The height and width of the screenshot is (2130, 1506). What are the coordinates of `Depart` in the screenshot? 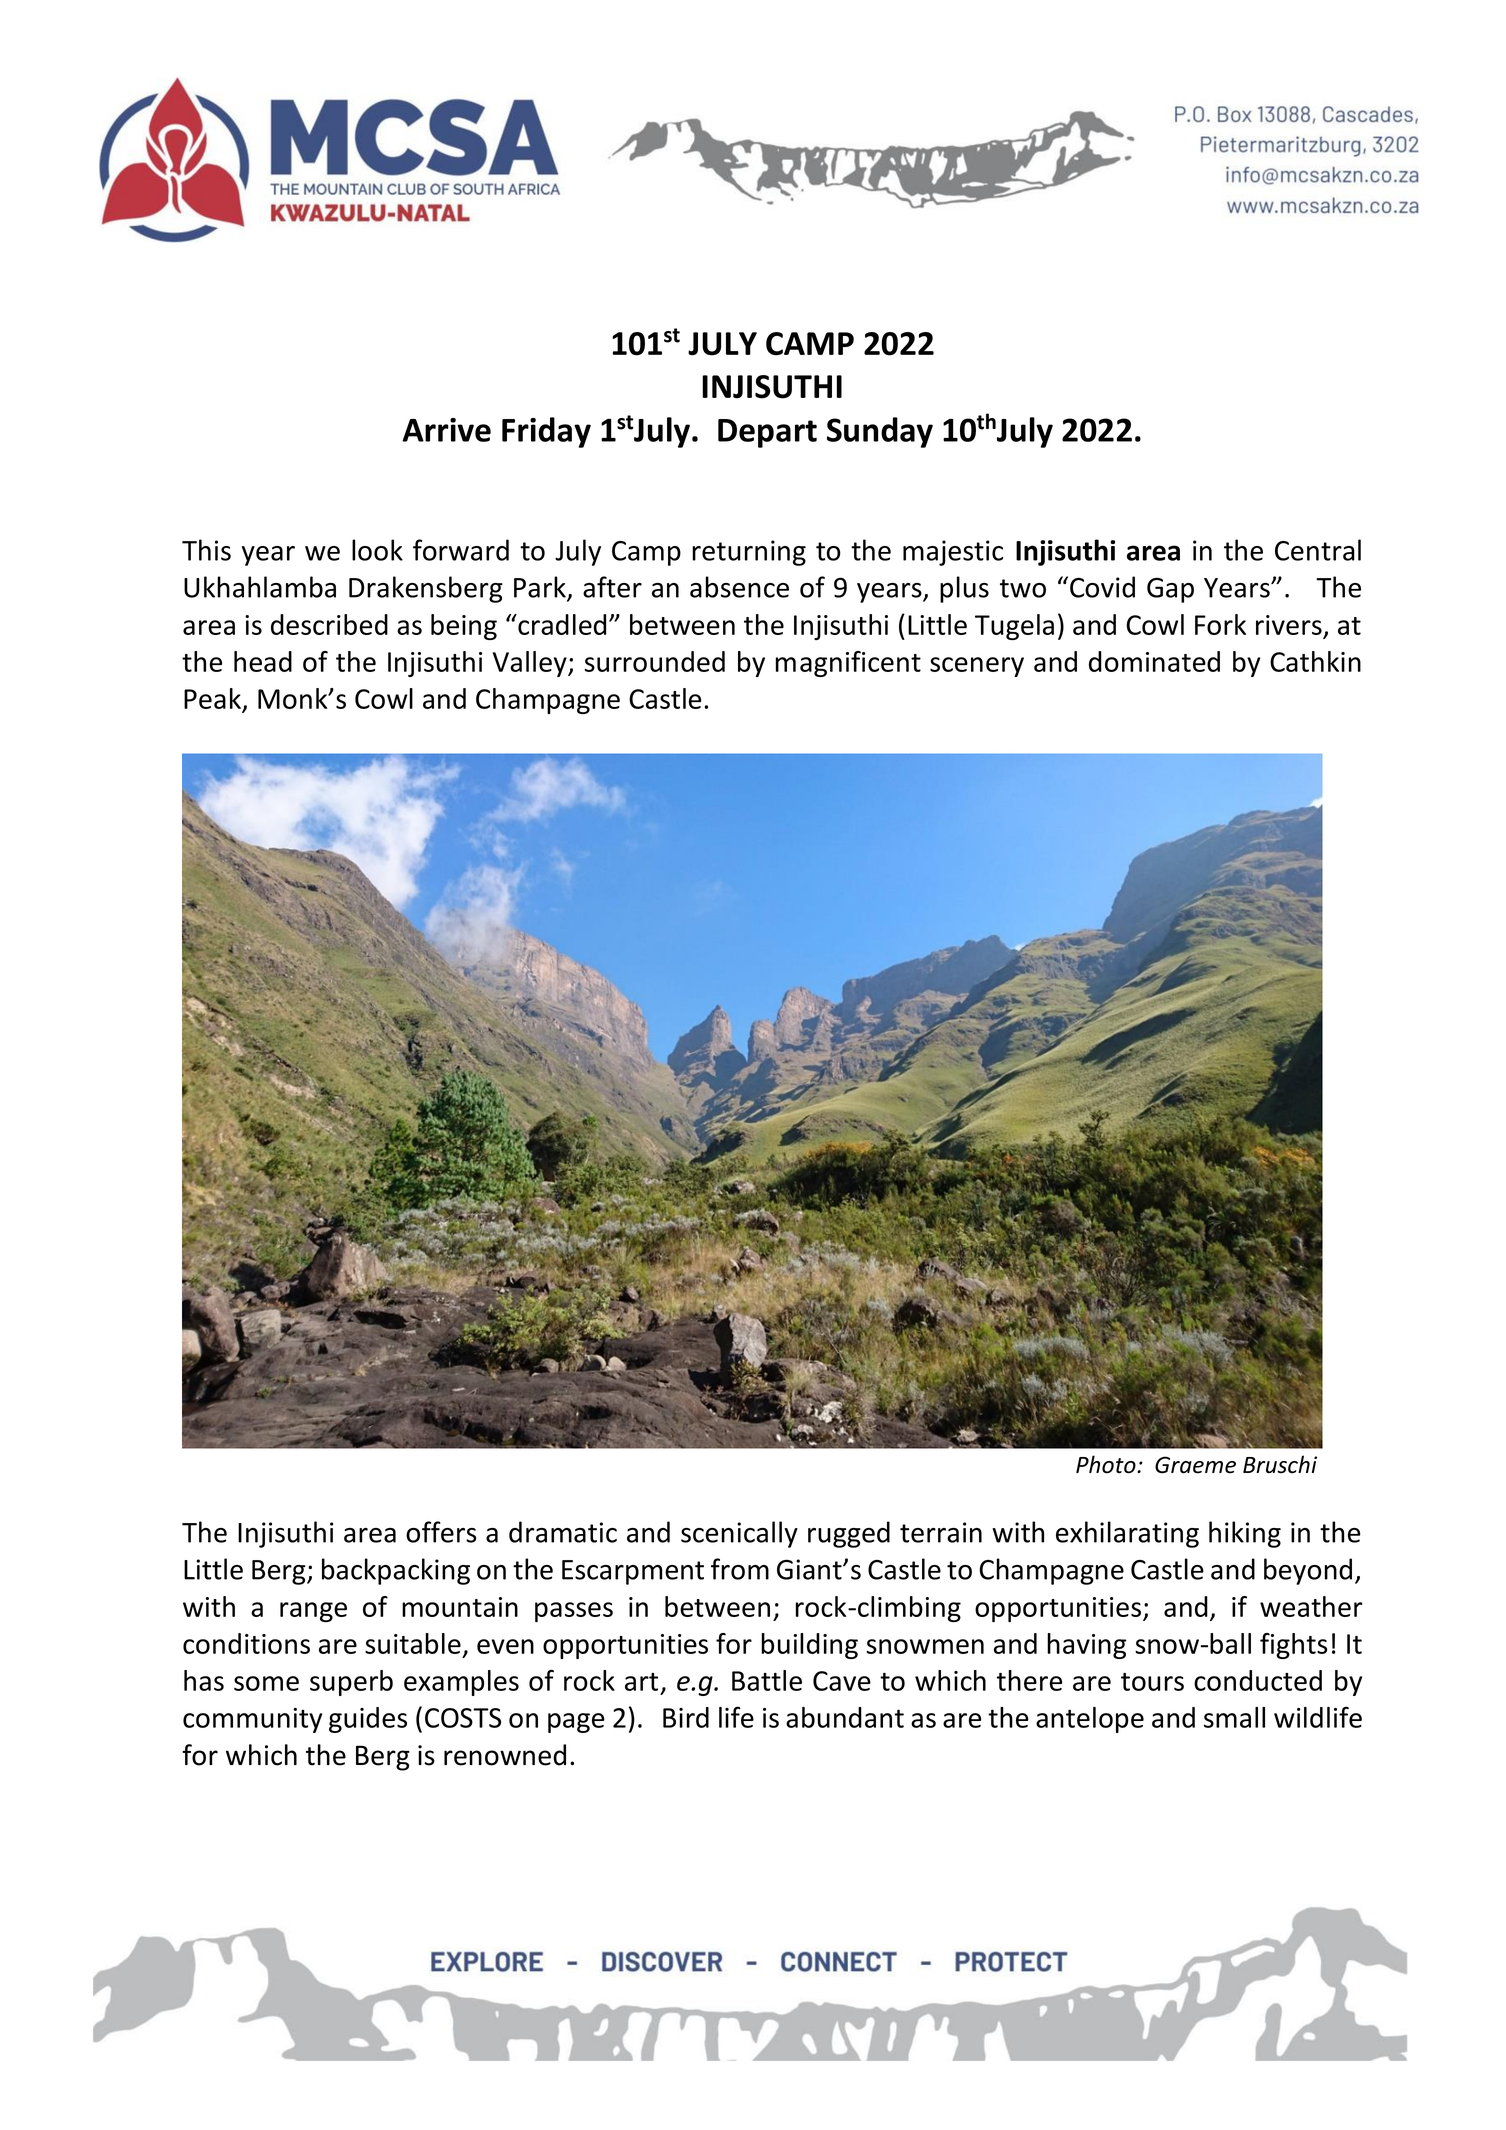 It's located at (767, 433).
